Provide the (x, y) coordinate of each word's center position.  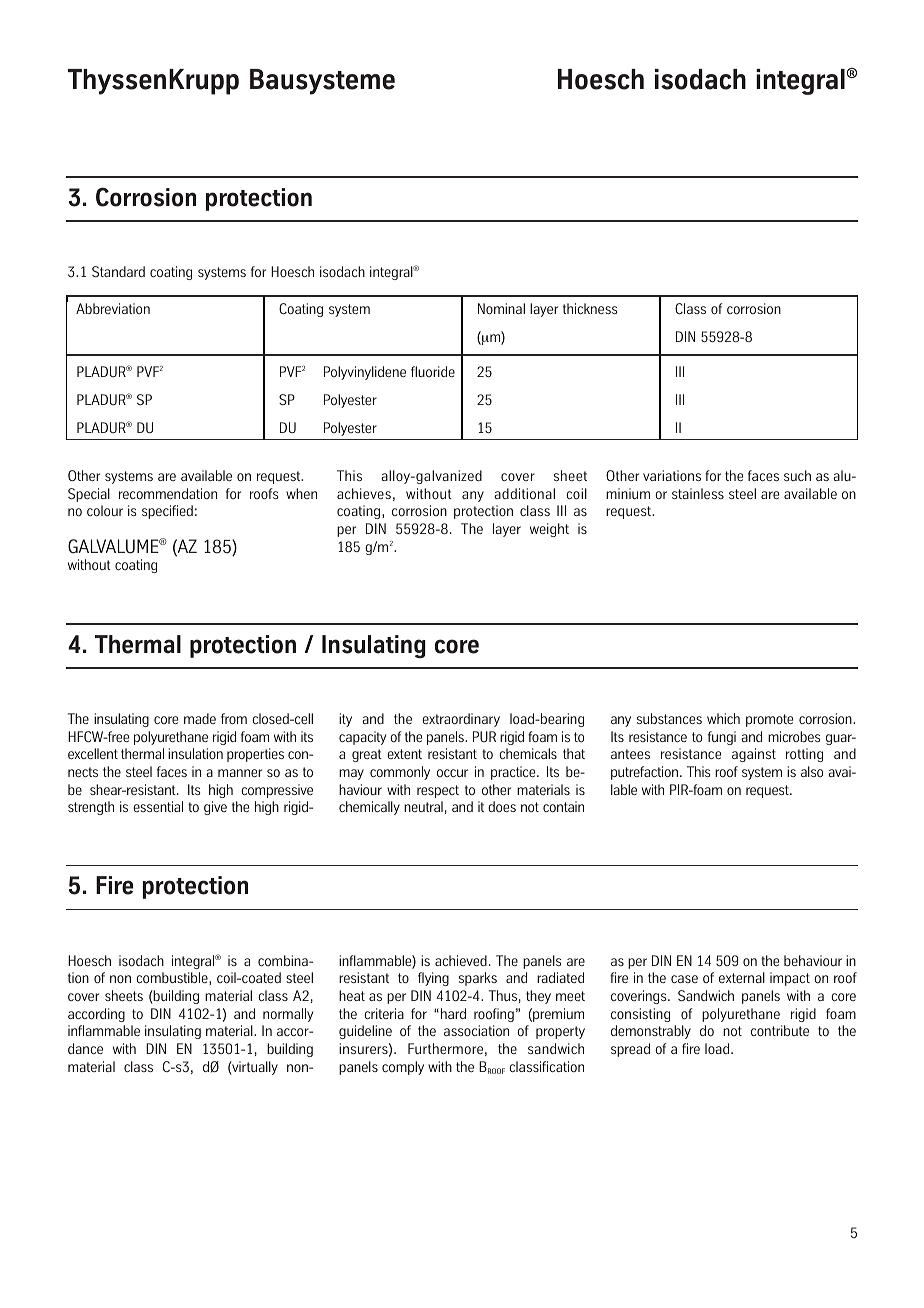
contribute (780, 1030)
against (754, 755)
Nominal (501, 308)
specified (167, 512)
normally (288, 1015)
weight (549, 530)
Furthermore (445, 1048)
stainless (698, 493)
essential (158, 806)
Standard (118, 271)
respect (438, 791)
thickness (590, 308)
